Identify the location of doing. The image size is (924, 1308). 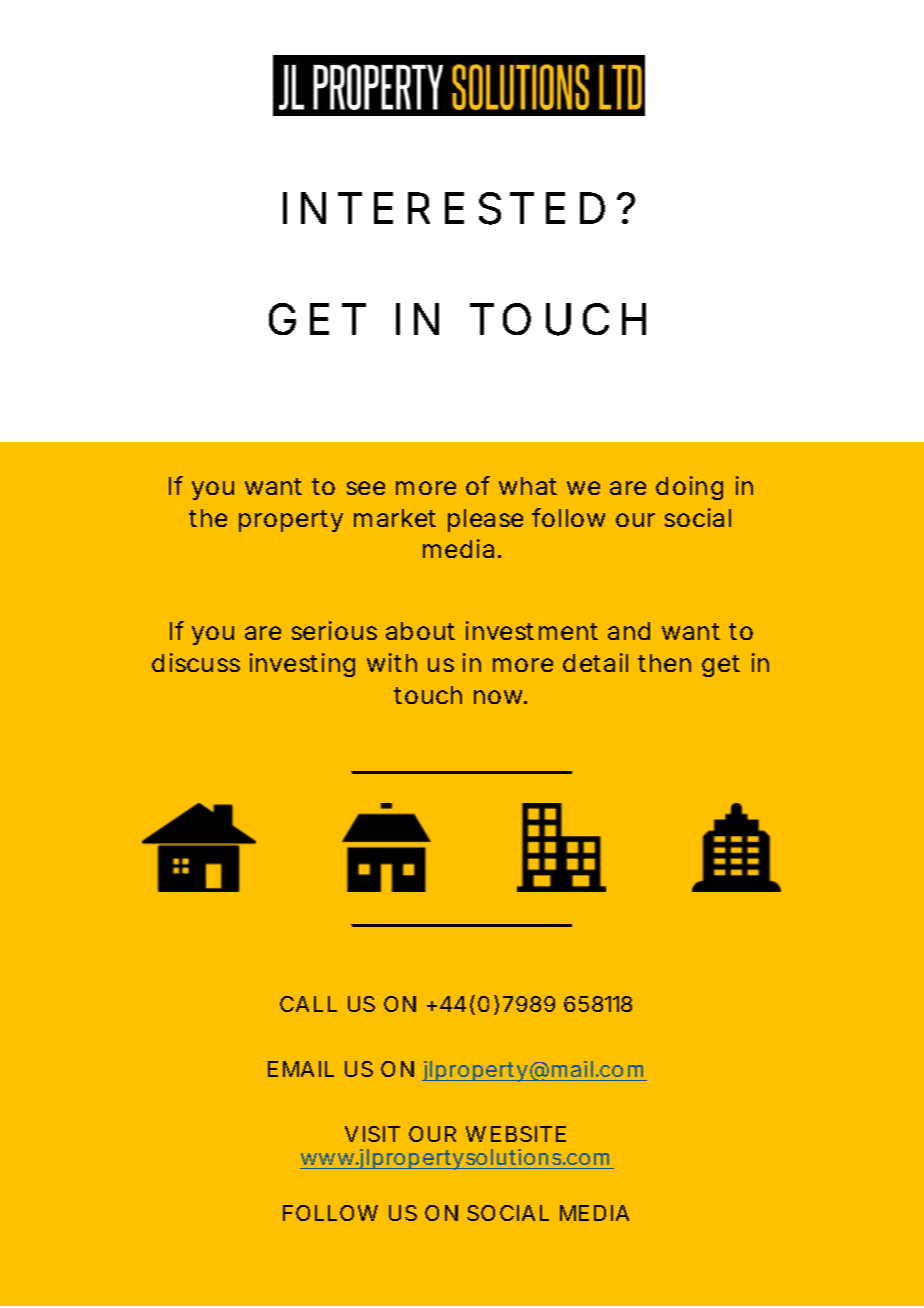
(689, 488).
